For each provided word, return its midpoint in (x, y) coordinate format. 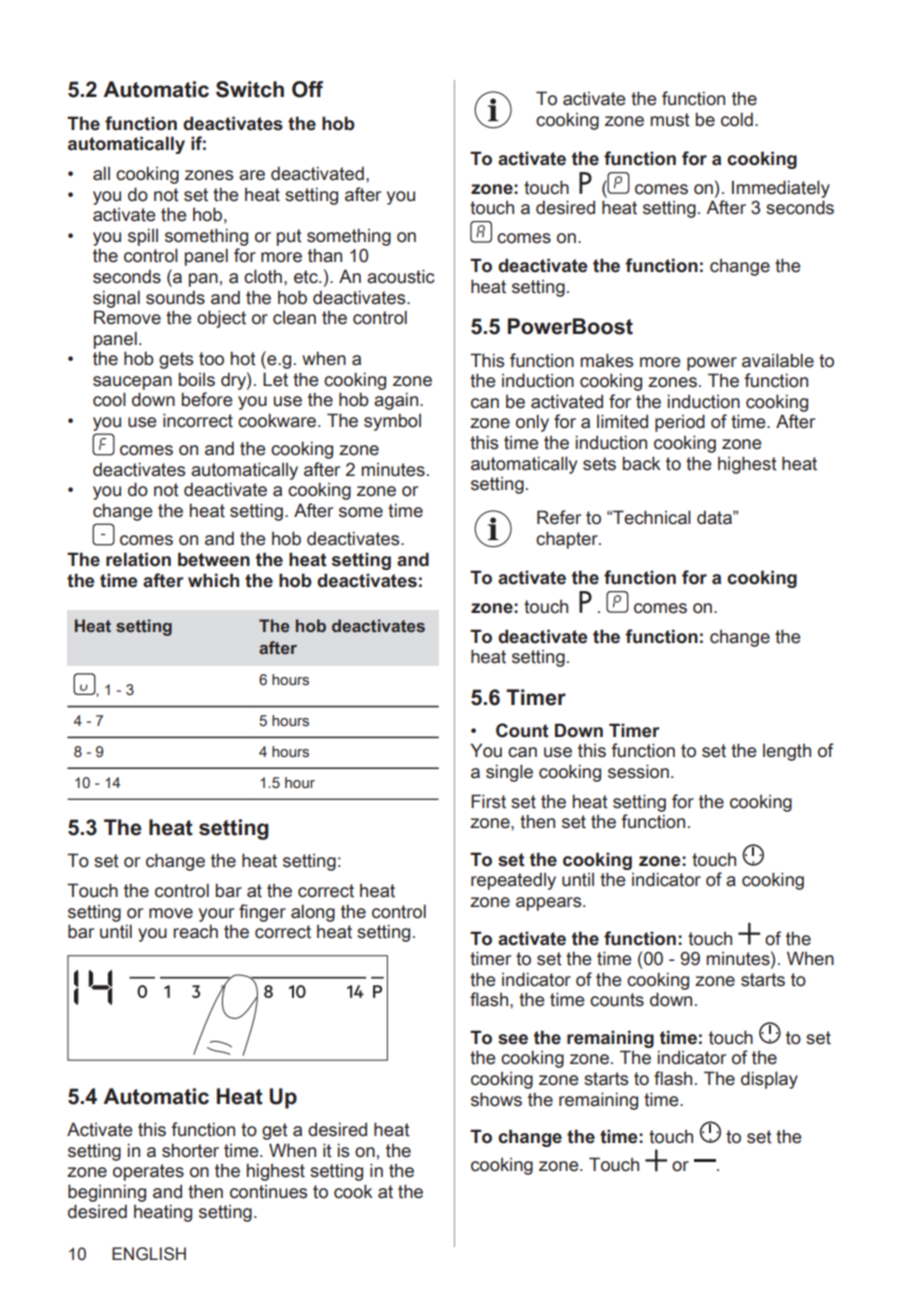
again (397, 401)
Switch (250, 89)
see (513, 1039)
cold (737, 119)
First (488, 801)
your (216, 915)
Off (307, 89)
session (638, 771)
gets (176, 360)
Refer (559, 517)
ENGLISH (149, 1254)
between (214, 559)
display (769, 1080)
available (778, 360)
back (642, 463)
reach (195, 931)
